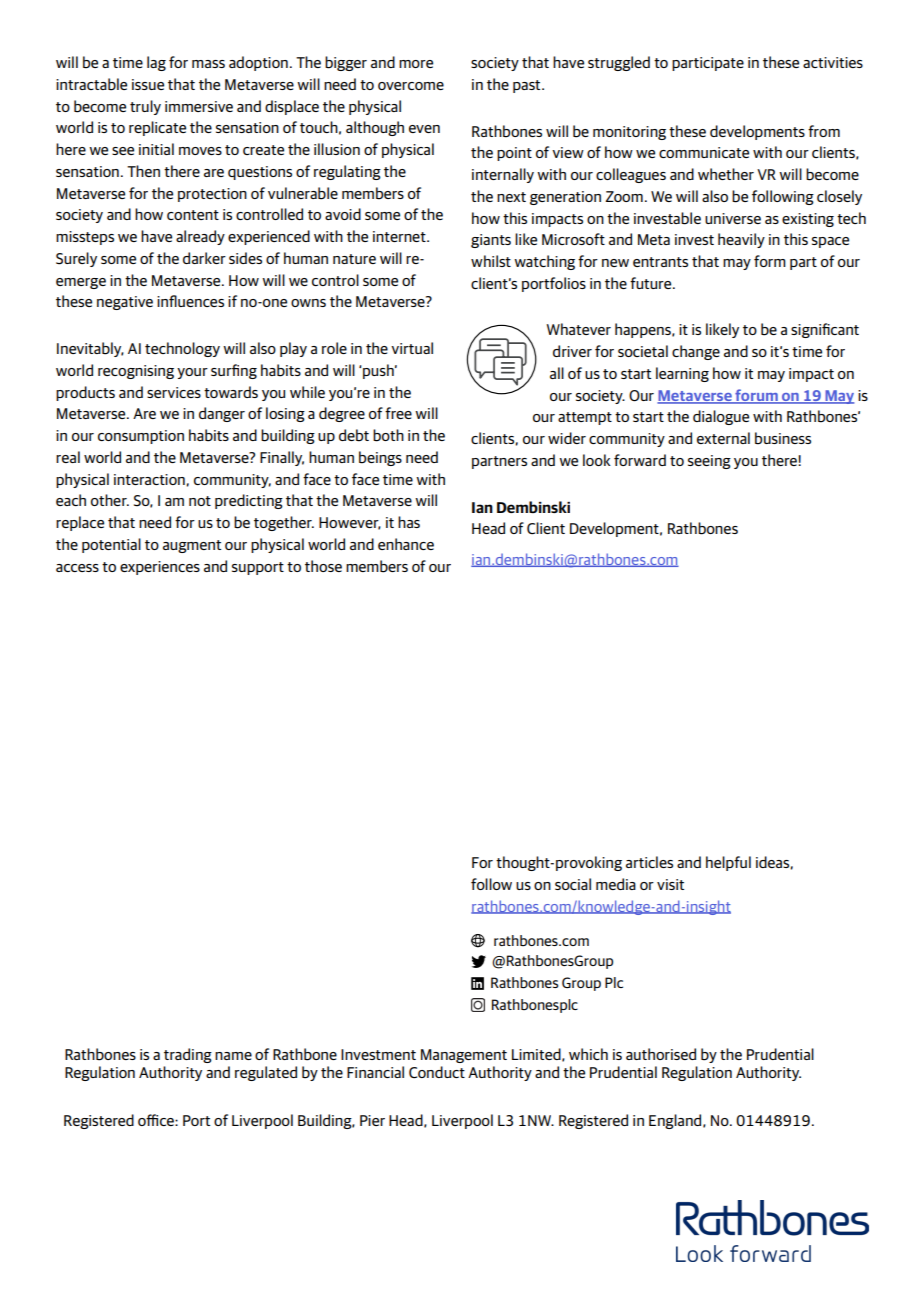  Describe the element at coordinates (728, 863) in the document. I see `helpful` at that location.
